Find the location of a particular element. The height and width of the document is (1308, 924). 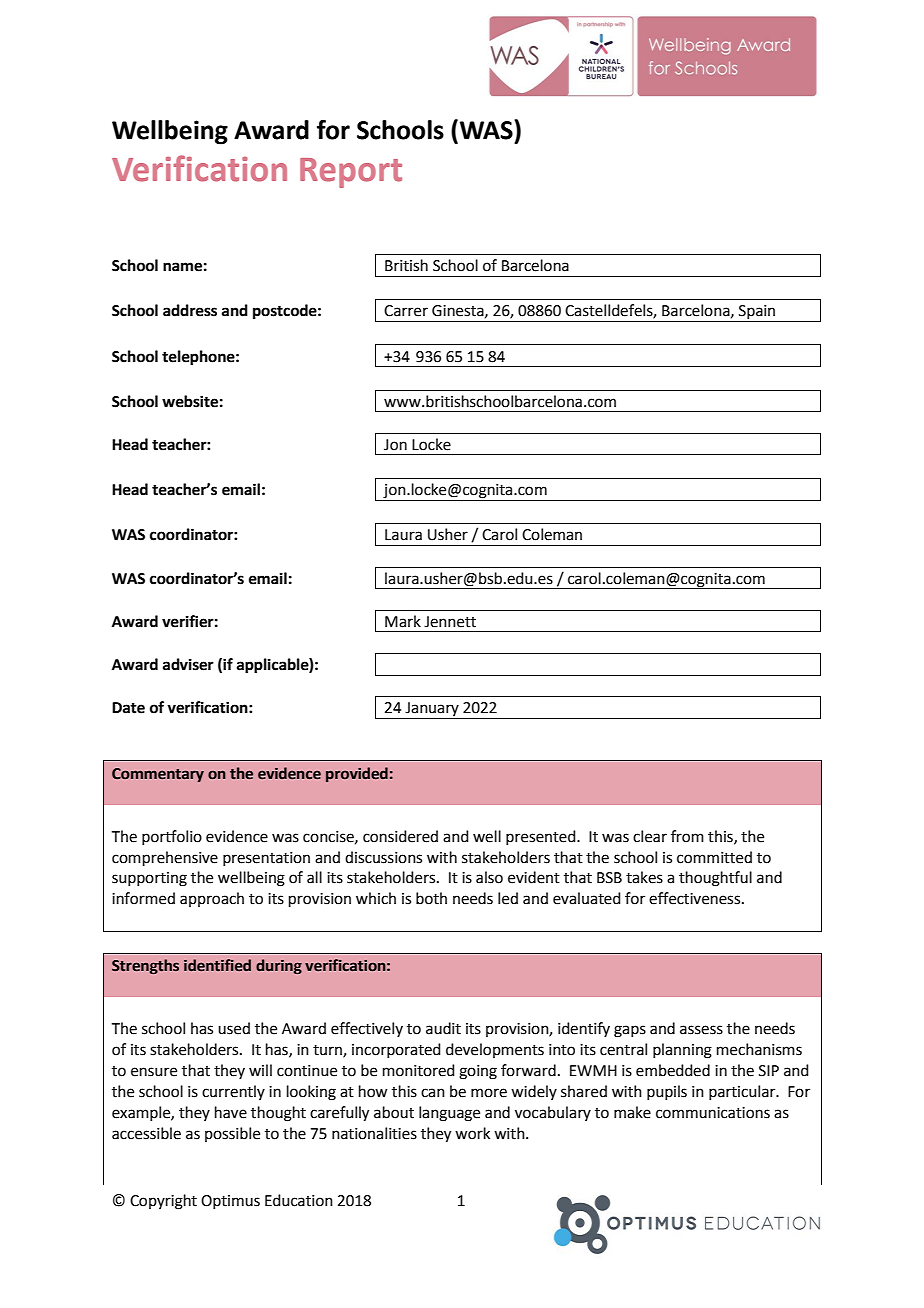

Optimus is located at coordinates (230, 1202).
